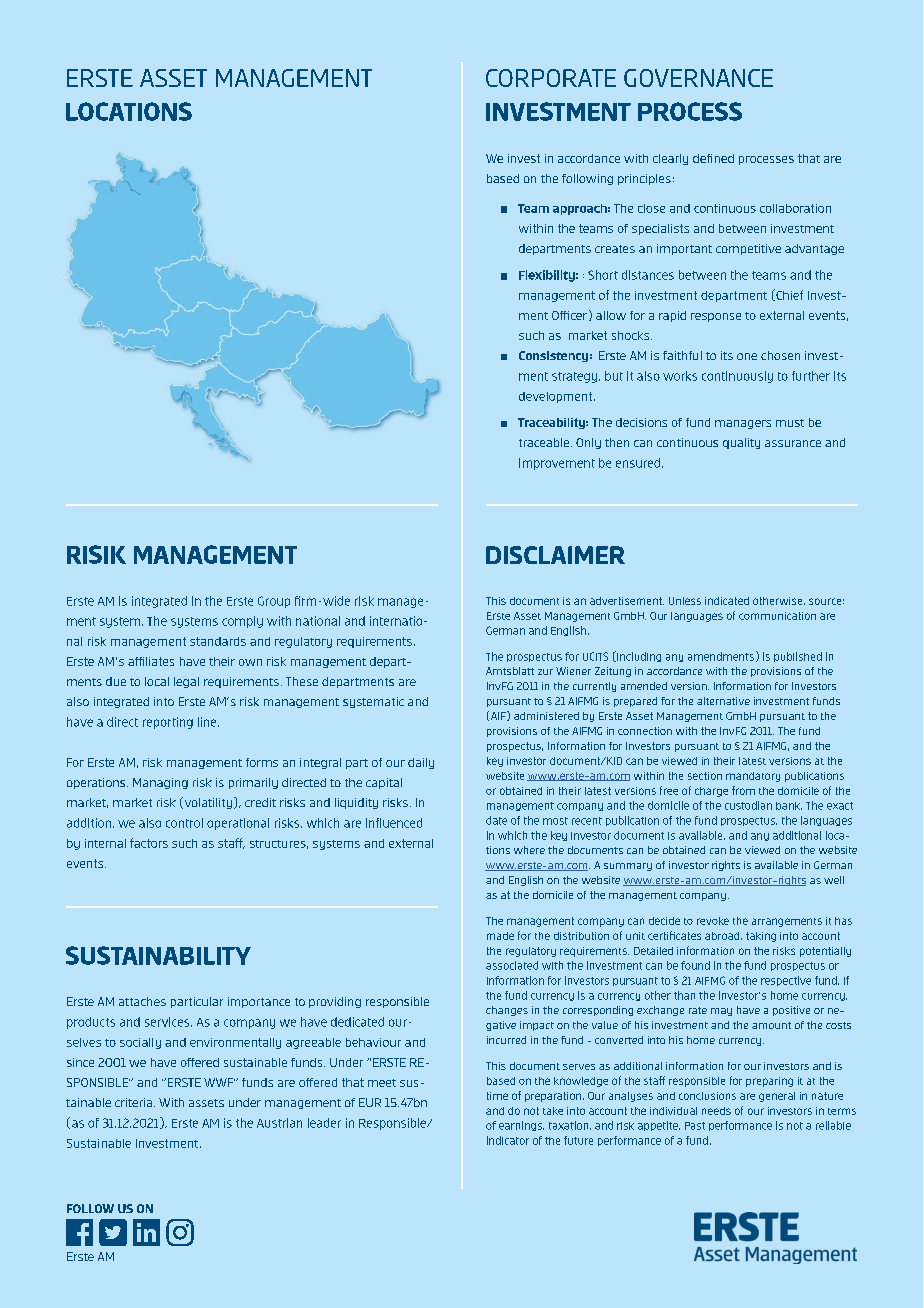  I want to click on Only, so click(588, 443).
